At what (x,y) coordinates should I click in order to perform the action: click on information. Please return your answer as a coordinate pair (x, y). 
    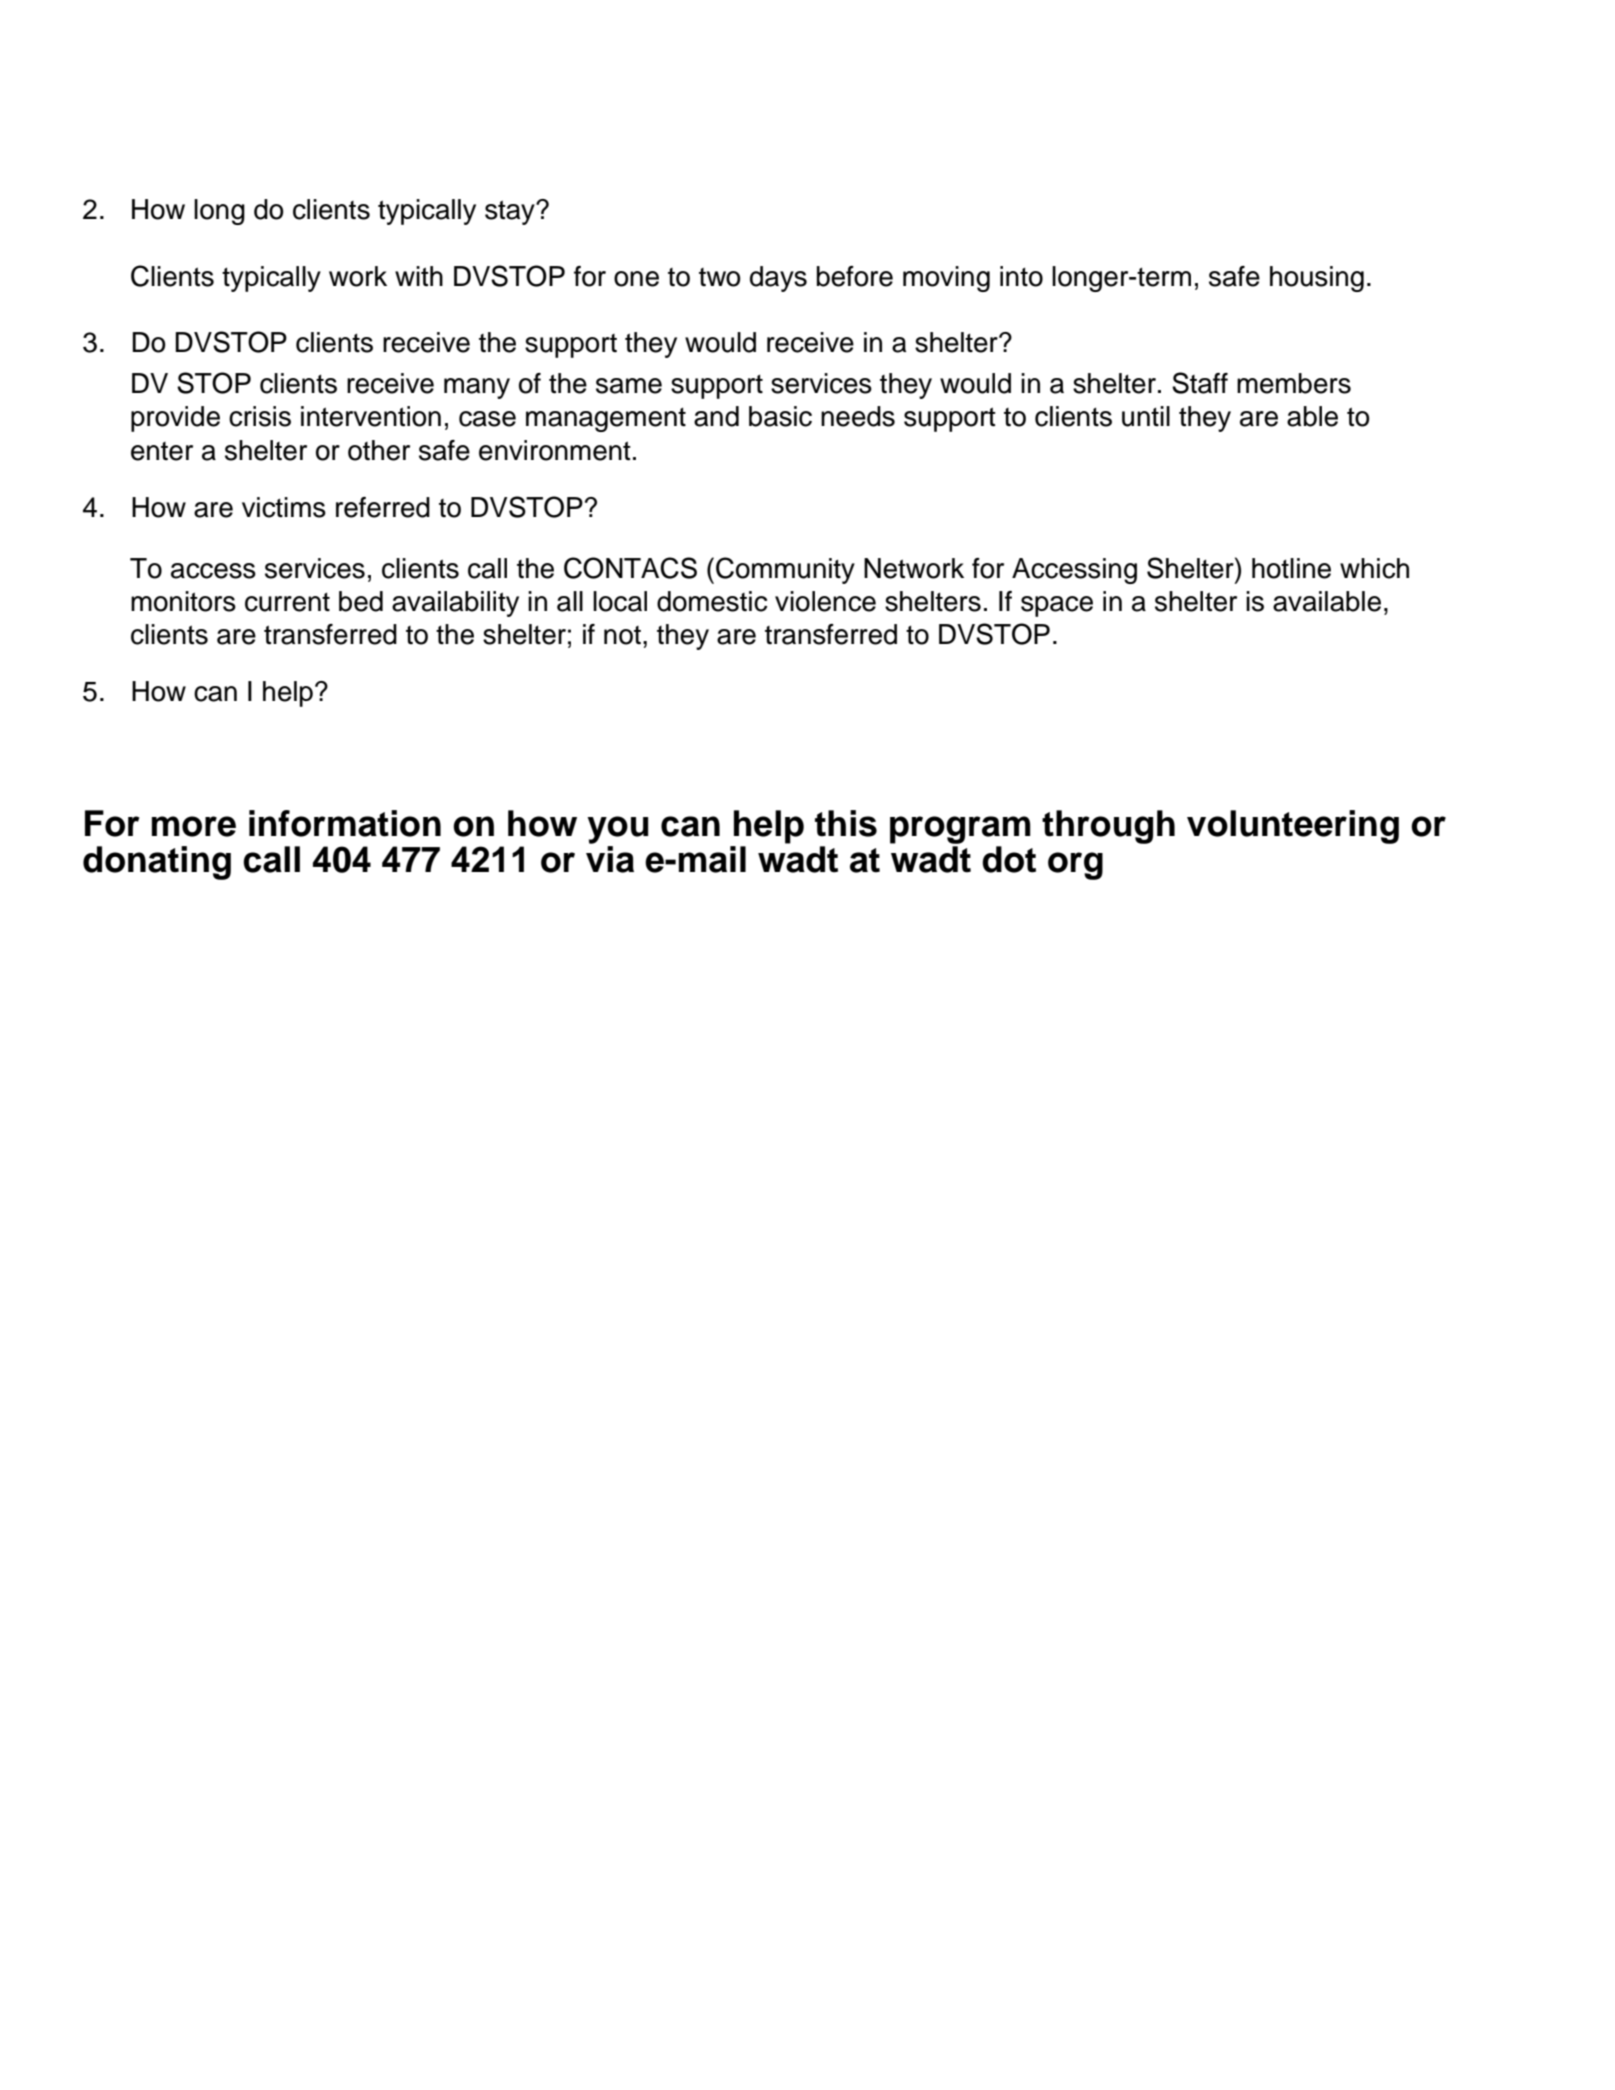
    Looking at the image, I should click on (345, 823).
